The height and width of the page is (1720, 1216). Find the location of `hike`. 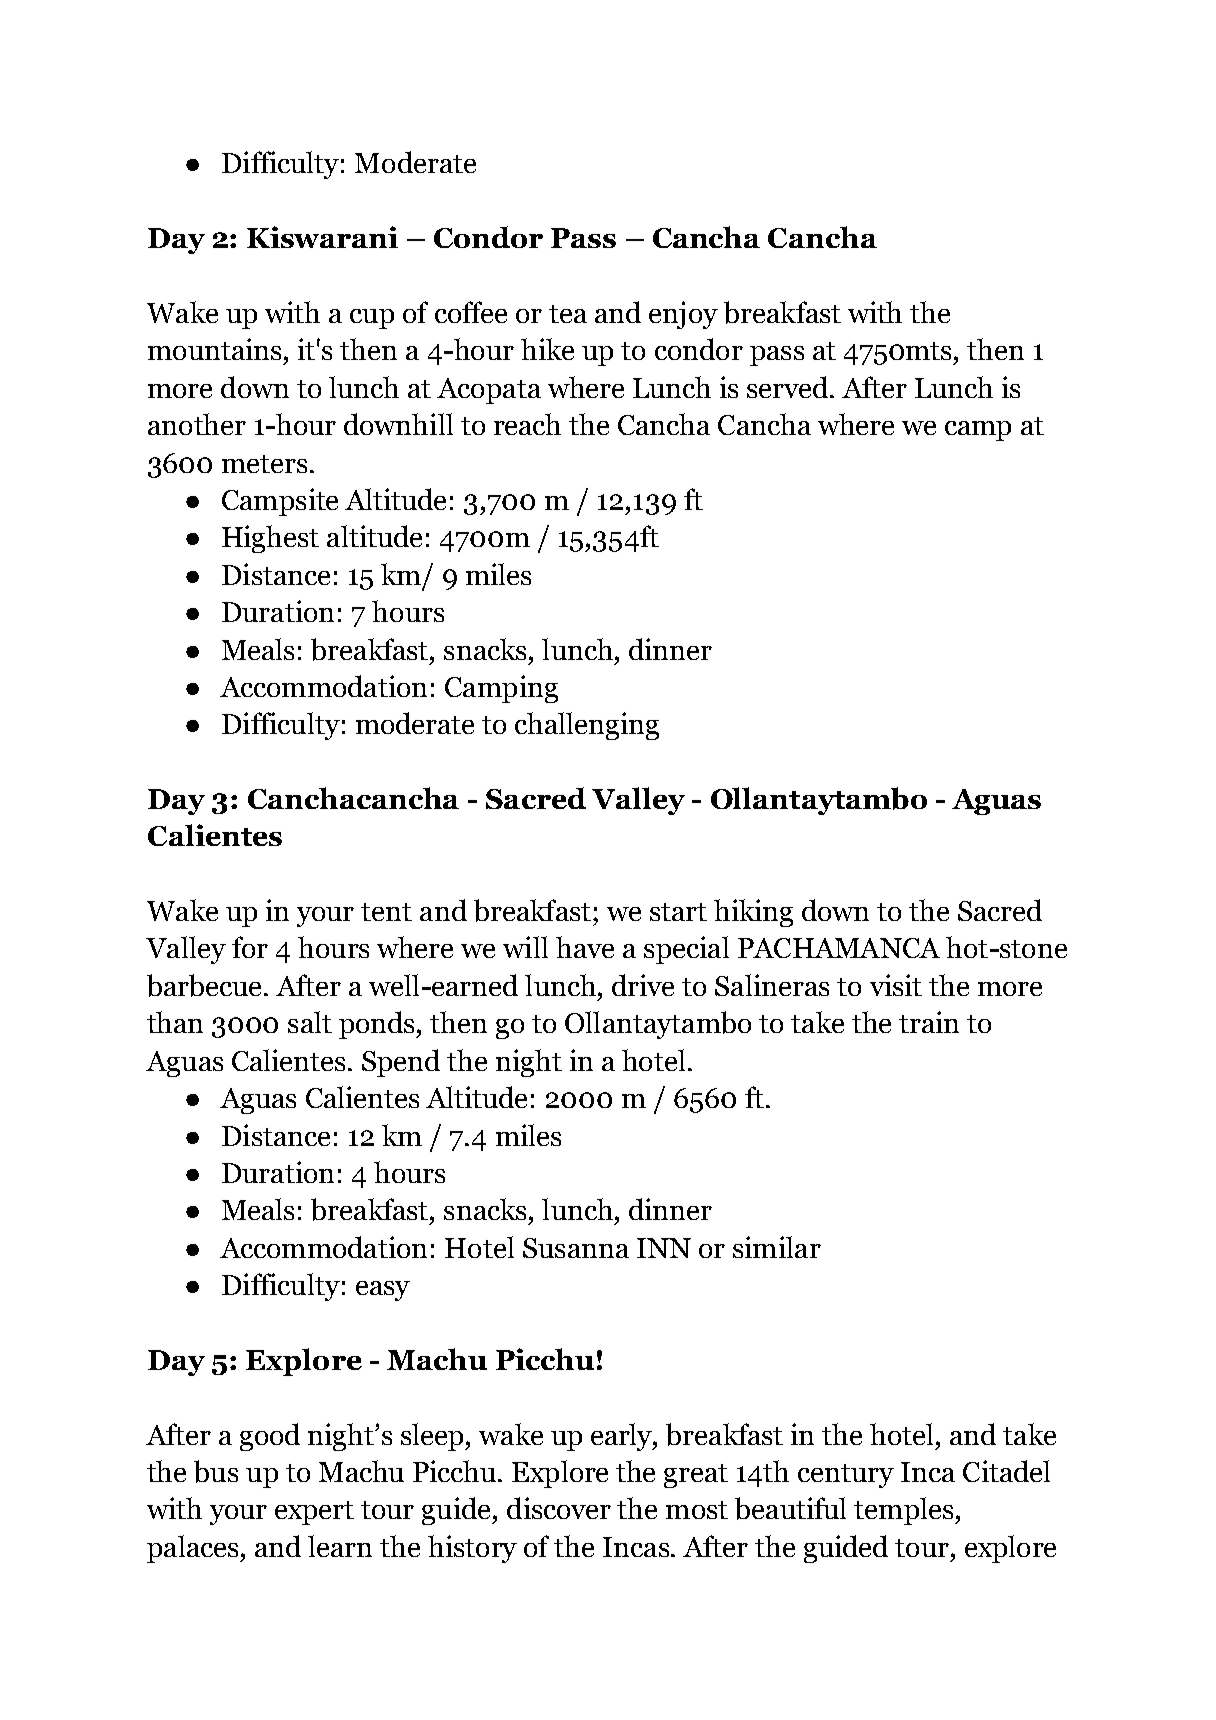

hike is located at coordinates (547, 349).
